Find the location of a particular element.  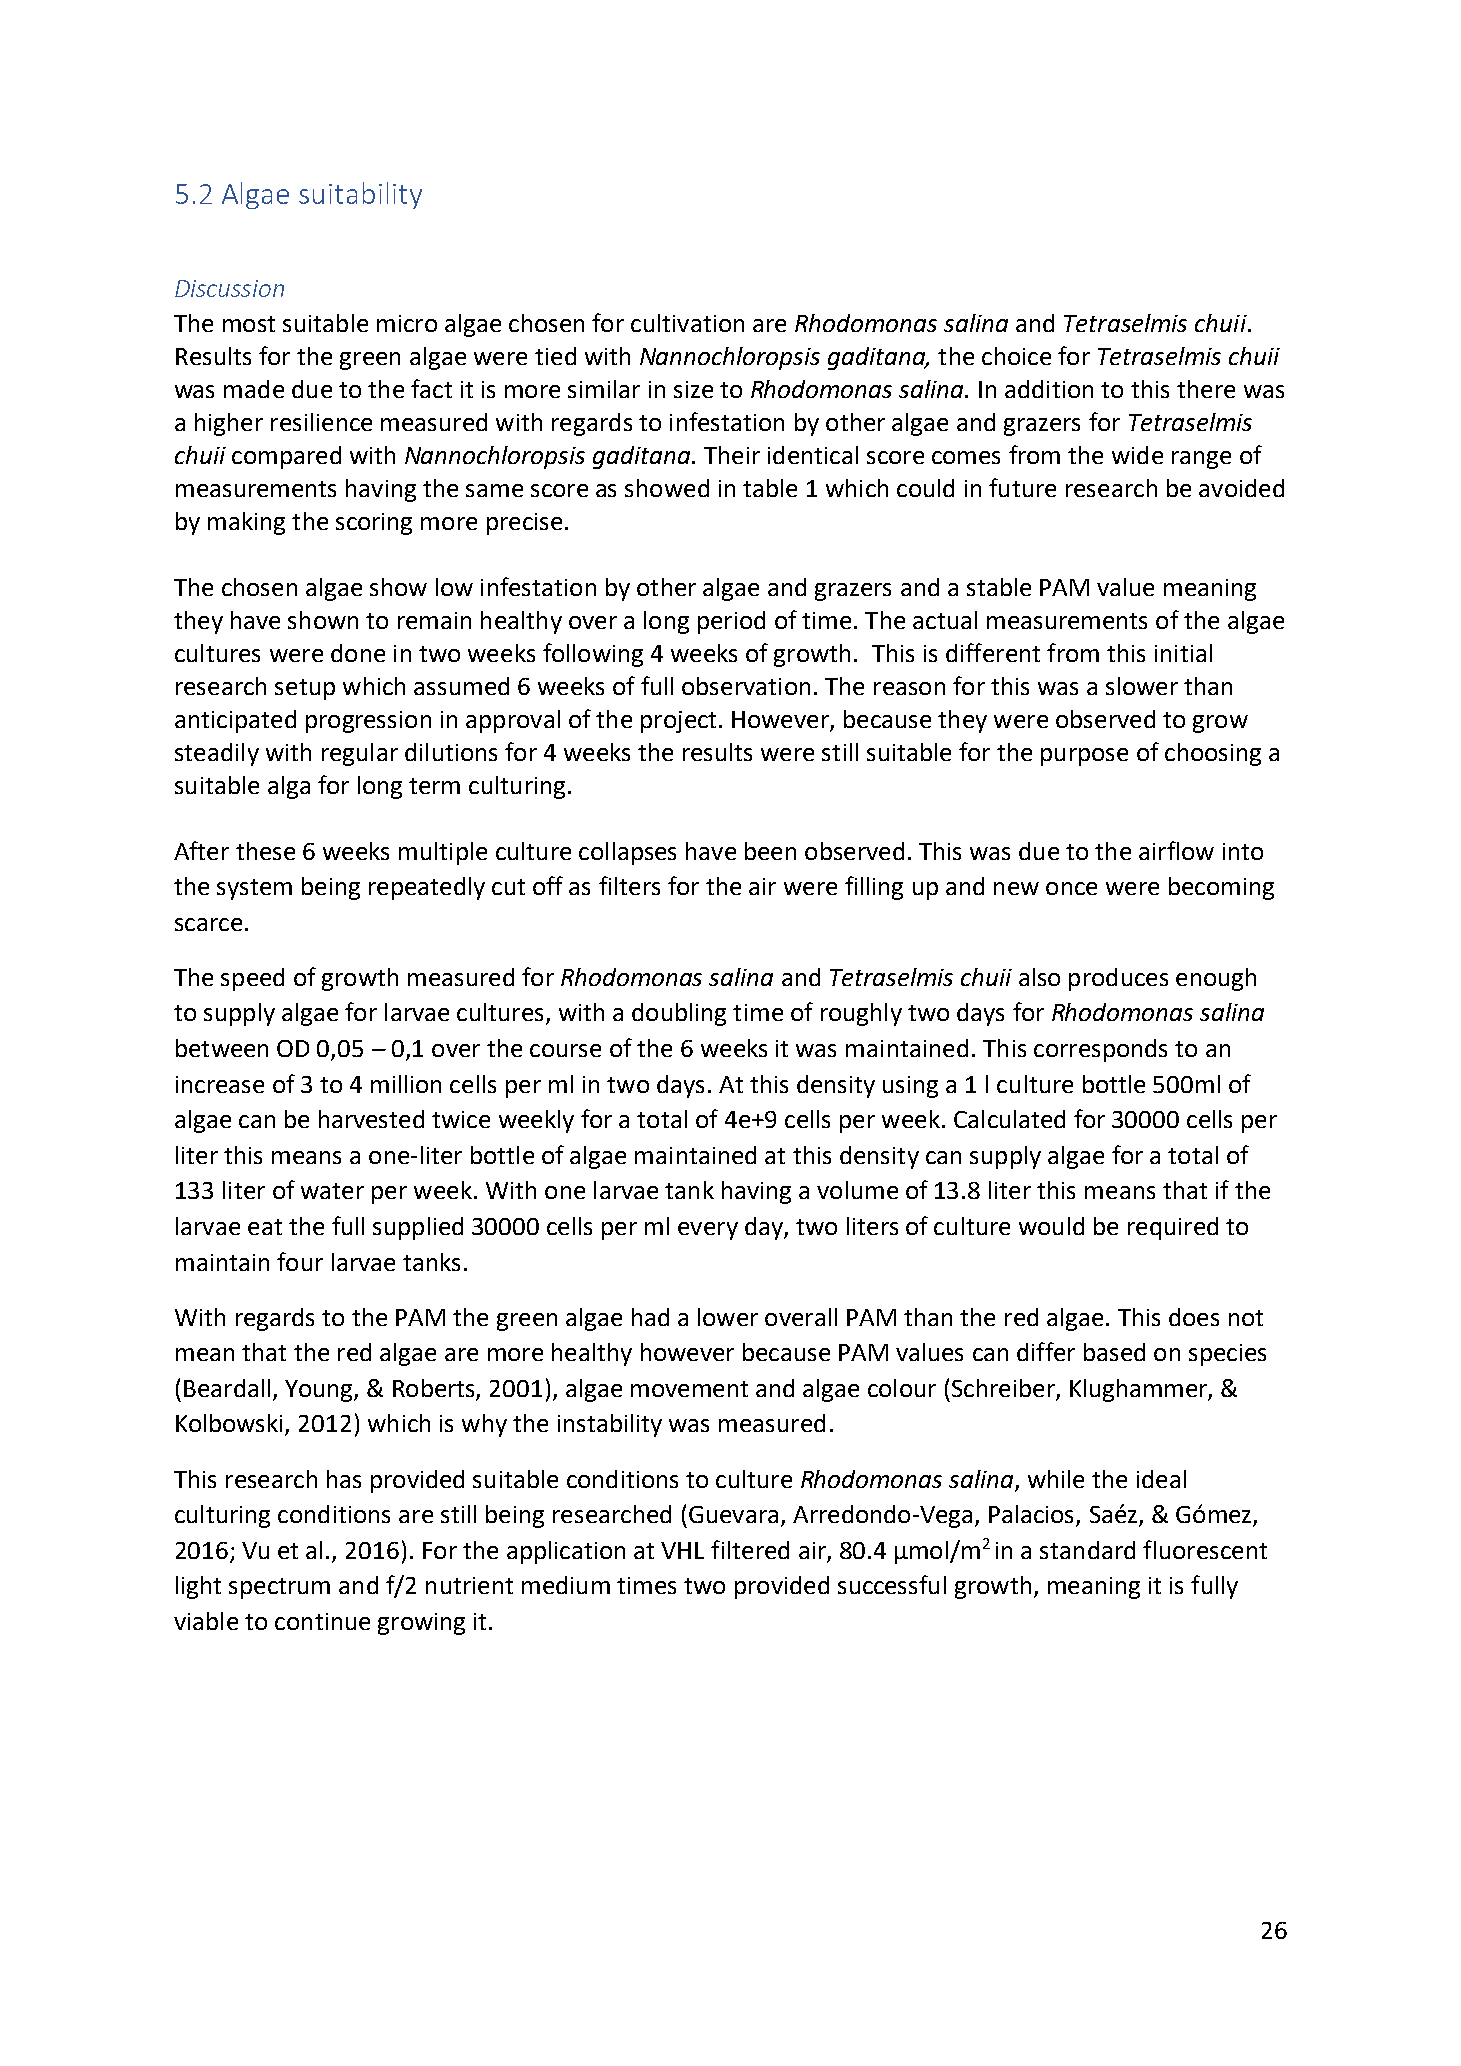

Calculated is located at coordinates (1009, 1119).
